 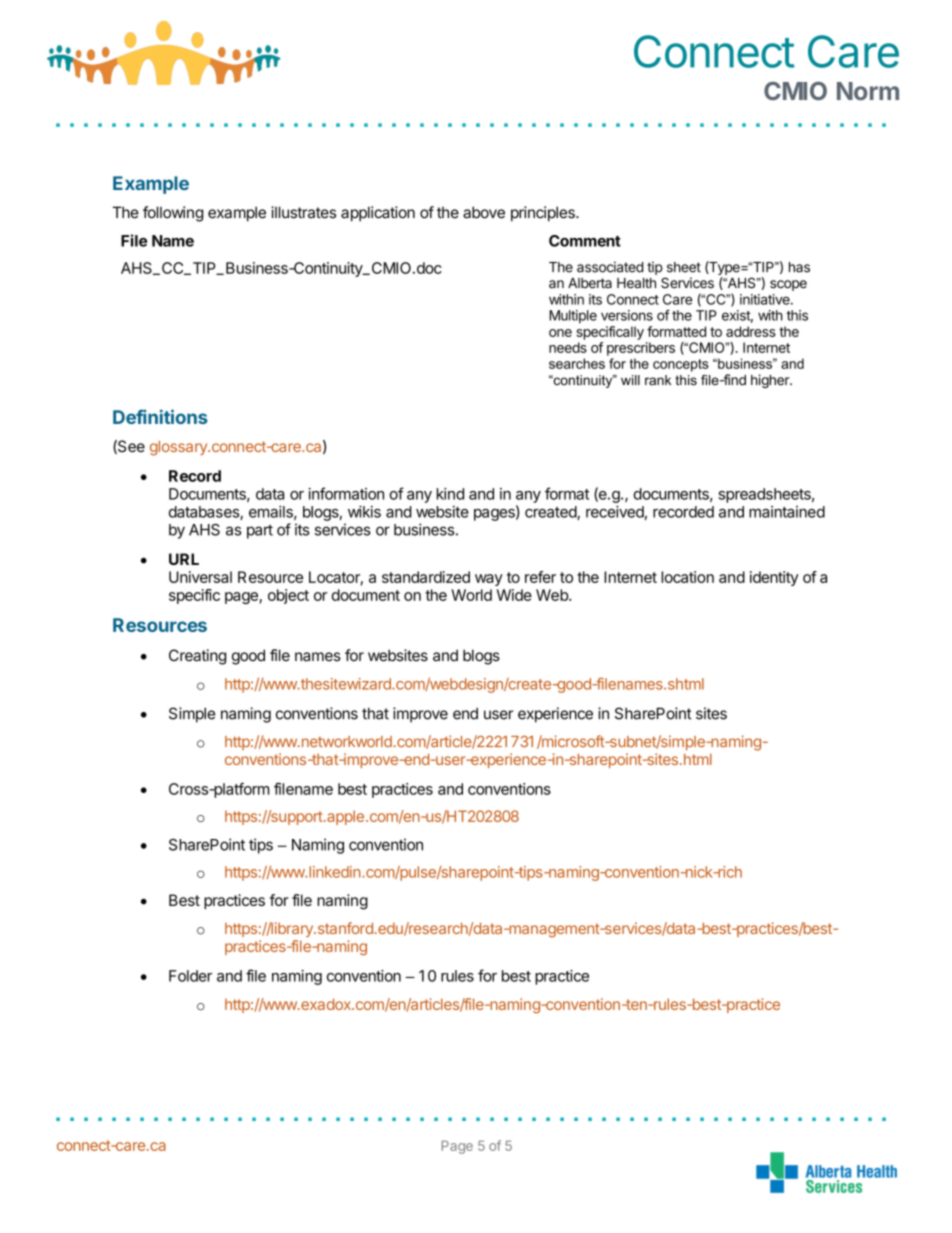 What do you see at coordinates (197, 657) in the screenshot?
I see `Creating` at bounding box center [197, 657].
